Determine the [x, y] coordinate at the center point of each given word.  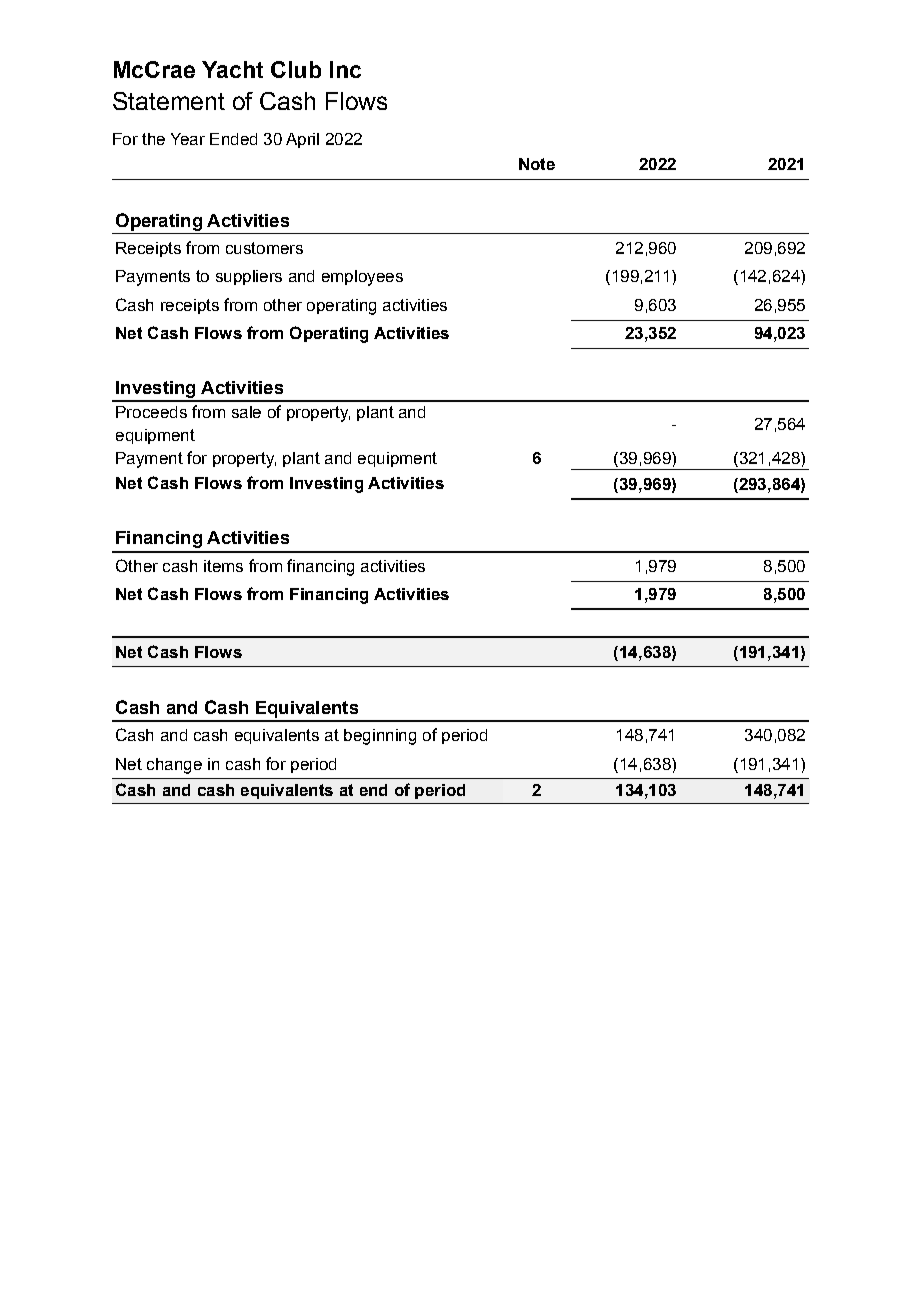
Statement [169, 101]
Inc [345, 69]
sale [246, 412]
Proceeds [151, 412]
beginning [380, 737]
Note [537, 164]
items [223, 566]
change [174, 766]
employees [362, 278]
